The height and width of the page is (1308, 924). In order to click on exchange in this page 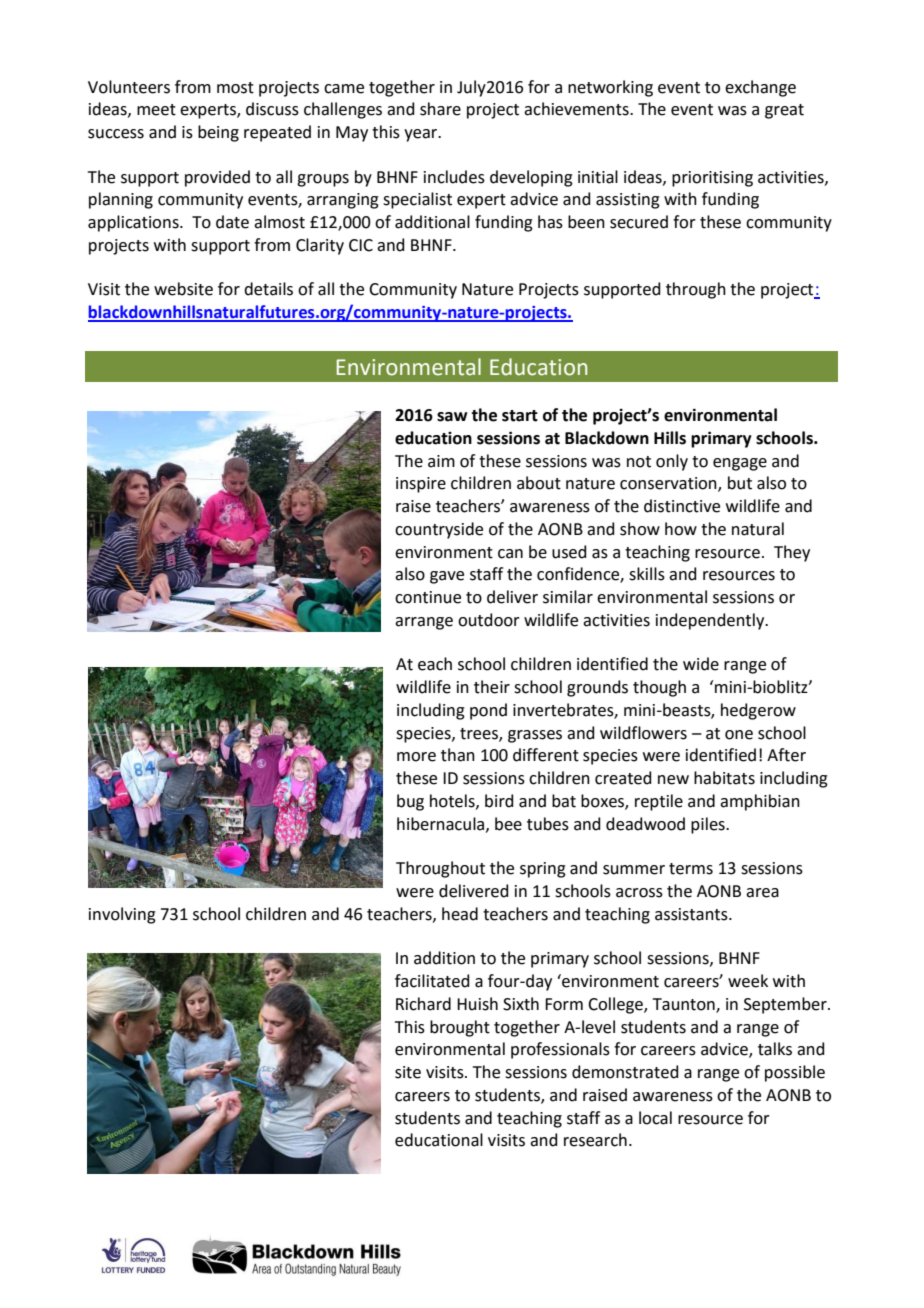, I will do `click(760, 88)`.
